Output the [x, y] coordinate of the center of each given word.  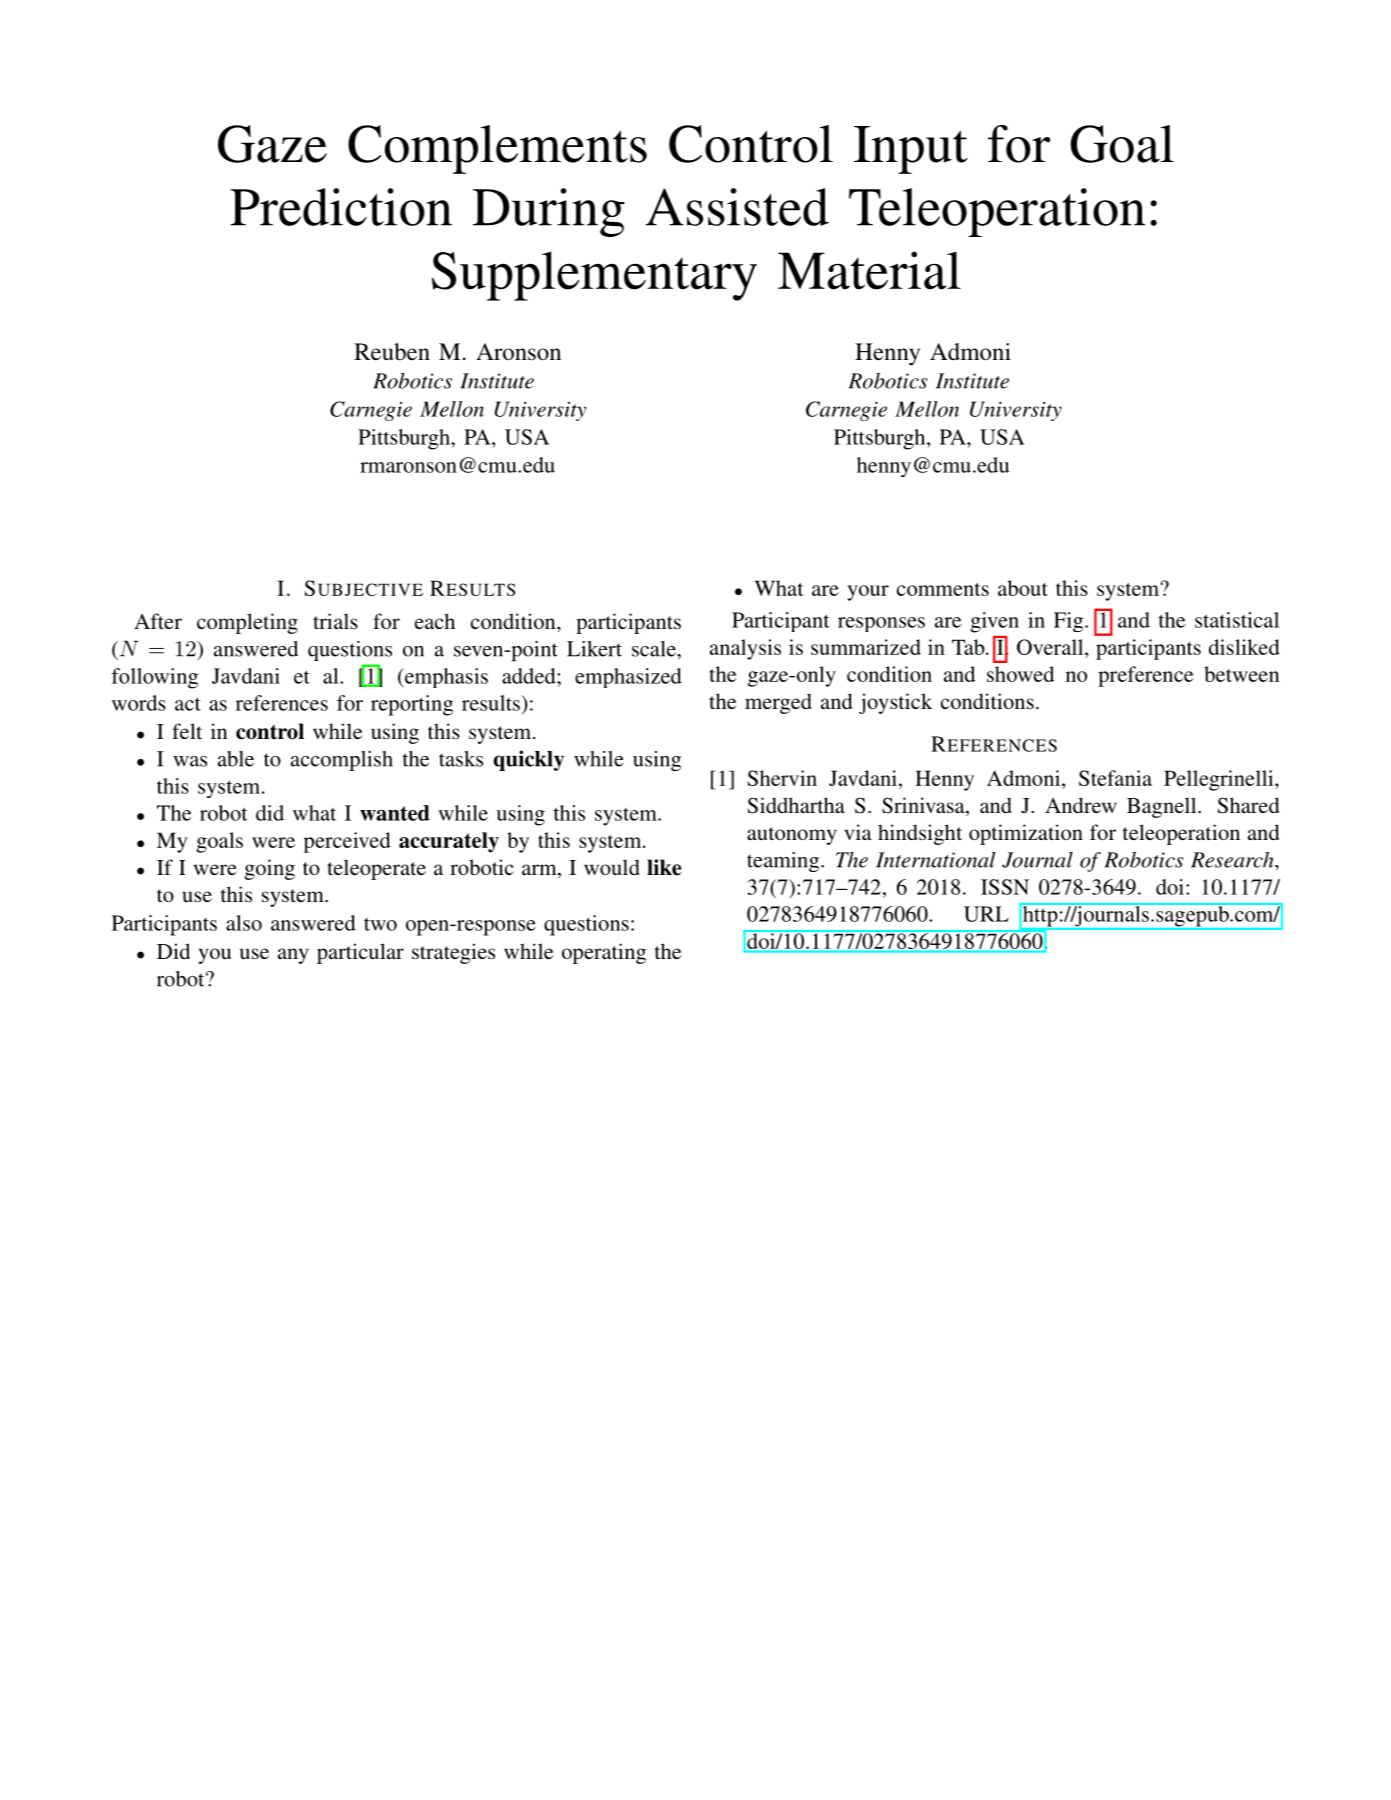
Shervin [782, 778]
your [868, 593]
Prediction [341, 207]
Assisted [737, 207]
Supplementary [594, 276]
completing [247, 623]
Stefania [1115, 778]
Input [911, 150]
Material [869, 270]
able [236, 759]
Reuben [392, 352]
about [1023, 588]
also [244, 923]
